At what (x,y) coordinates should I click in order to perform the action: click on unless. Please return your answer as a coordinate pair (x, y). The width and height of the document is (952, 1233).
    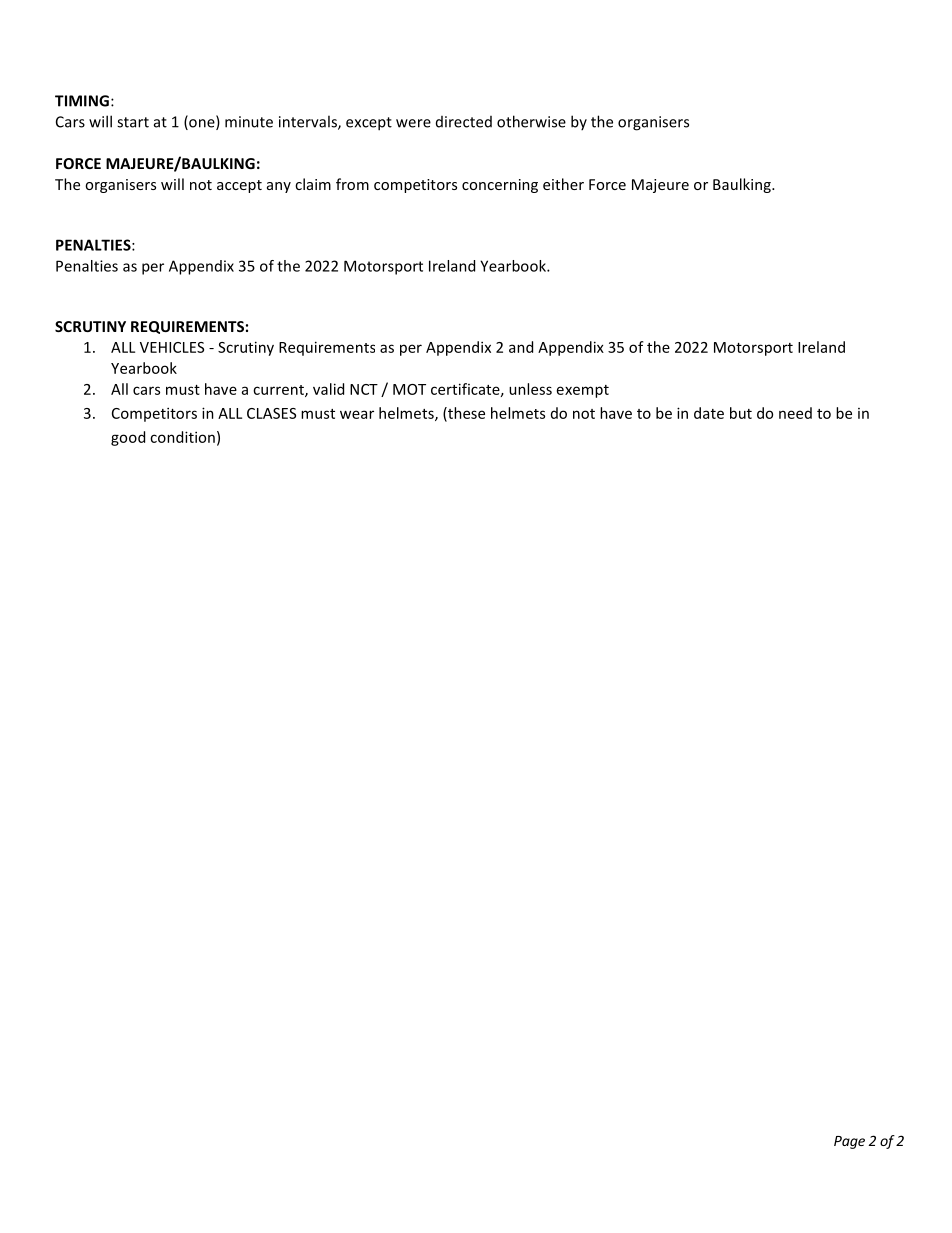
    Looking at the image, I should click on (530, 389).
